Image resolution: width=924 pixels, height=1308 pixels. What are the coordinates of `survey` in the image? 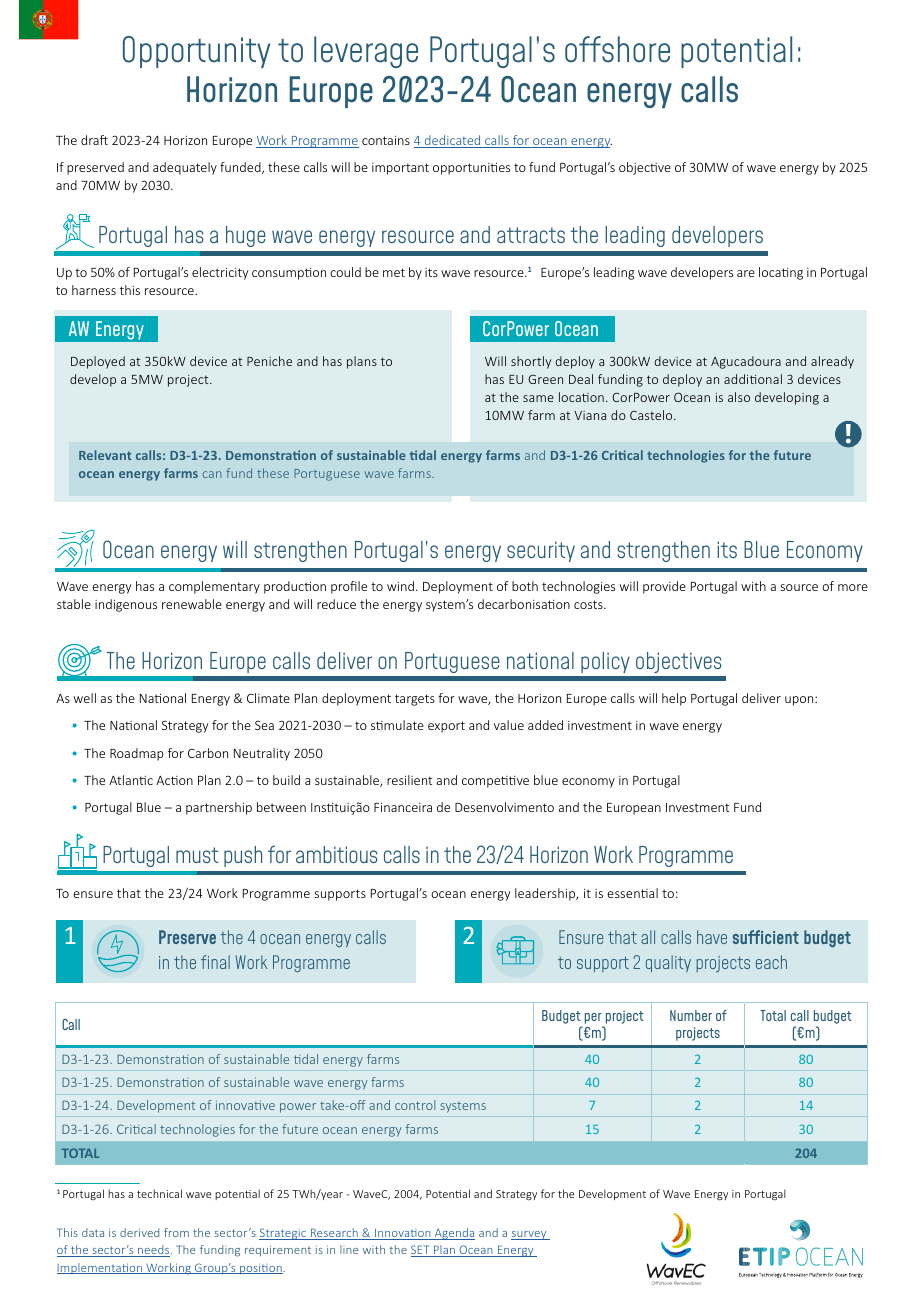 It's located at (530, 1235).
